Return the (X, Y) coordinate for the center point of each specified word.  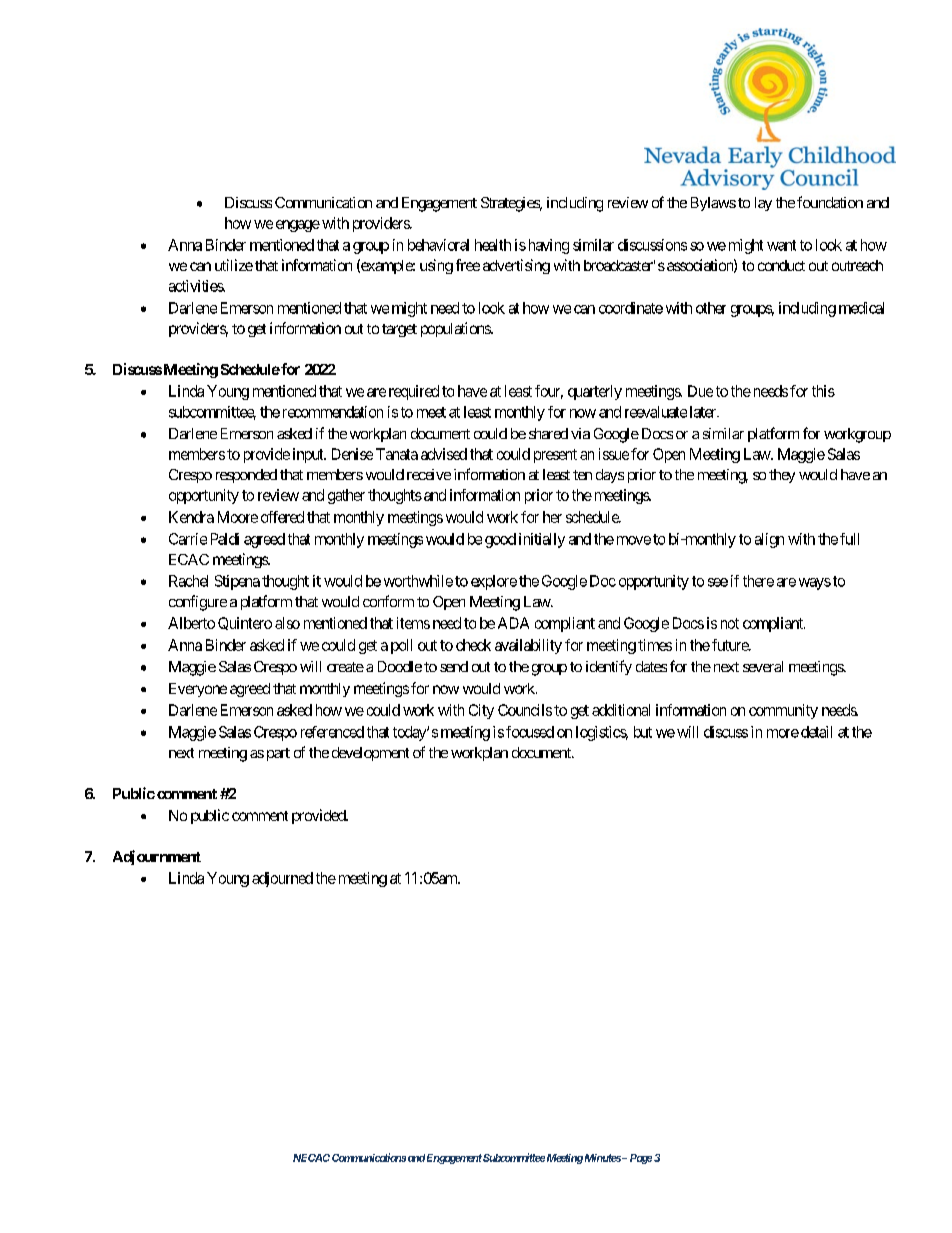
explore (494, 582)
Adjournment (157, 857)
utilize (234, 265)
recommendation (333, 412)
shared (548, 433)
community (783, 711)
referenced (332, 732)
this (823, 391)
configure (198, 603)
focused (530, 732)
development (370, 754)
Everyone (198, 690)
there (758, 581)
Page (641, 1159)
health (493, 245)
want (781, 245)
